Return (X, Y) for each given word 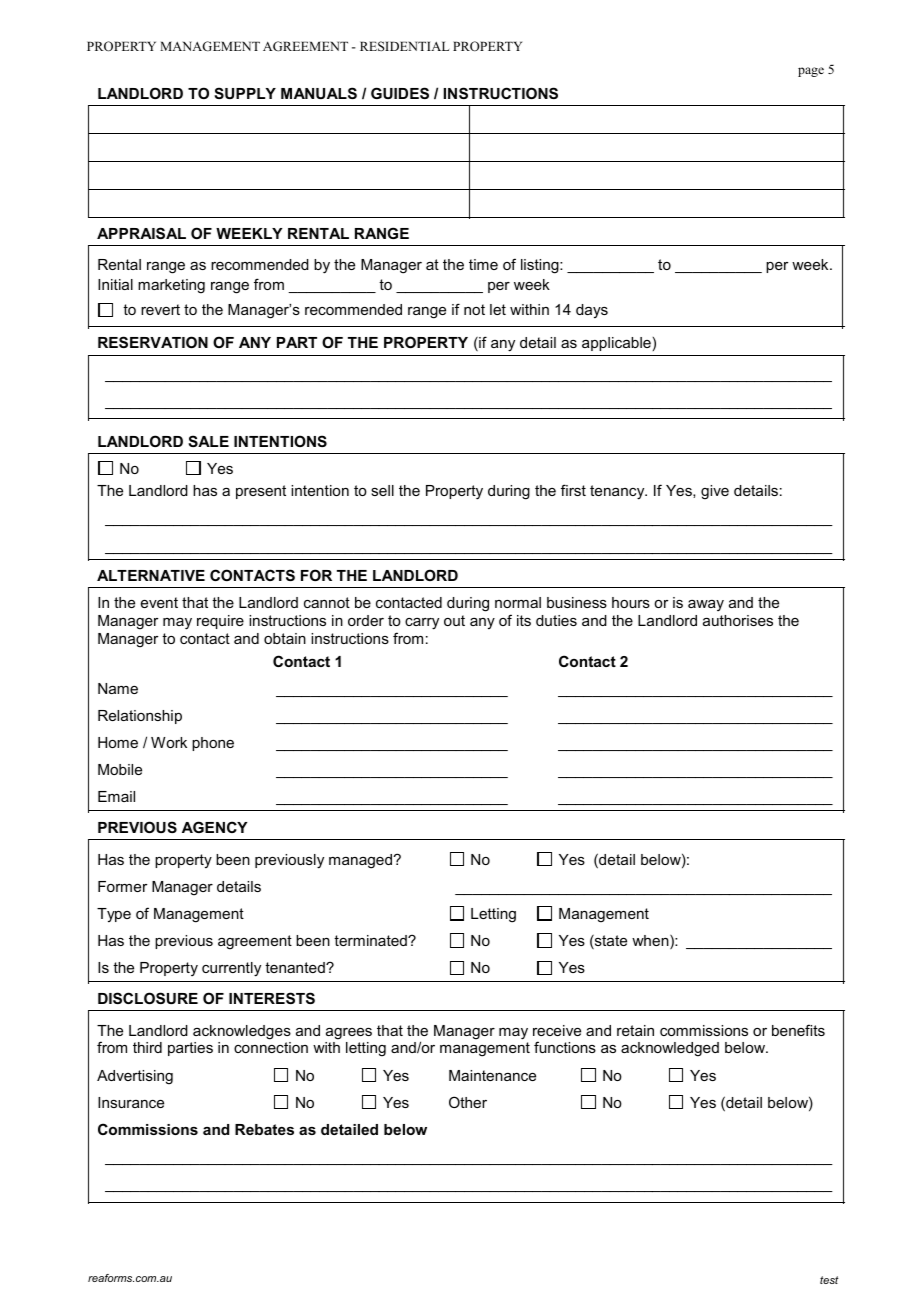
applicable (616, 344)
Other (468, 1102)
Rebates (264, 1129)
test (829, 1280)
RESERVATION (153, 342)
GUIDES (400, 93)
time (483, 264)
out (454, 620)
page (811, 72)
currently (231, 969)
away (706, 605)
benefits (798, 1030)
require (220, 622)
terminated (371, 940)
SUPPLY (245, 93)
